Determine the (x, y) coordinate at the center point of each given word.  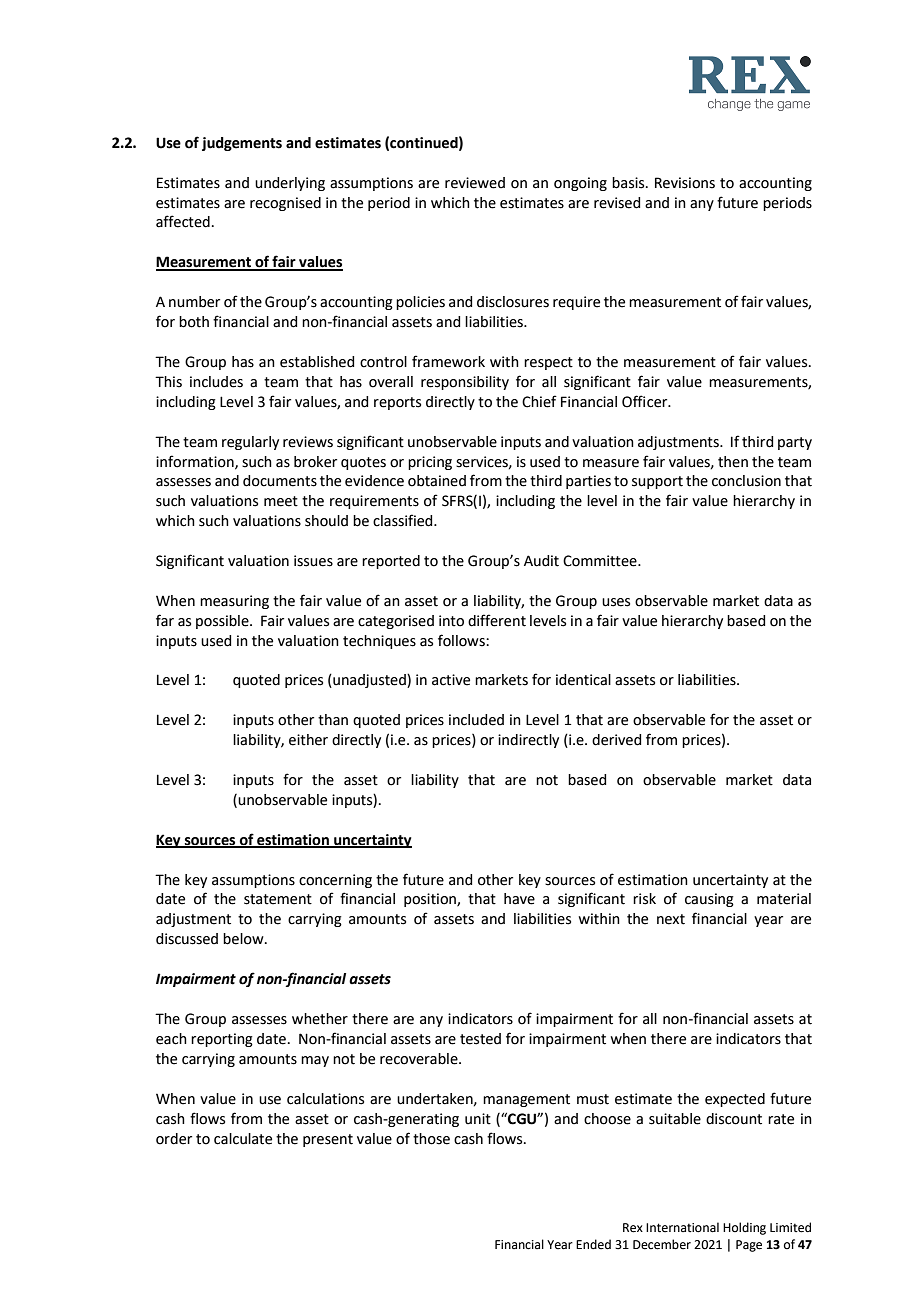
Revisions (685, 183)
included (476, 720)
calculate (243, 1139)
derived (616, 740)
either (308, 740)
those (431, 1139)
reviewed (475, 183)
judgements (242, 144)
